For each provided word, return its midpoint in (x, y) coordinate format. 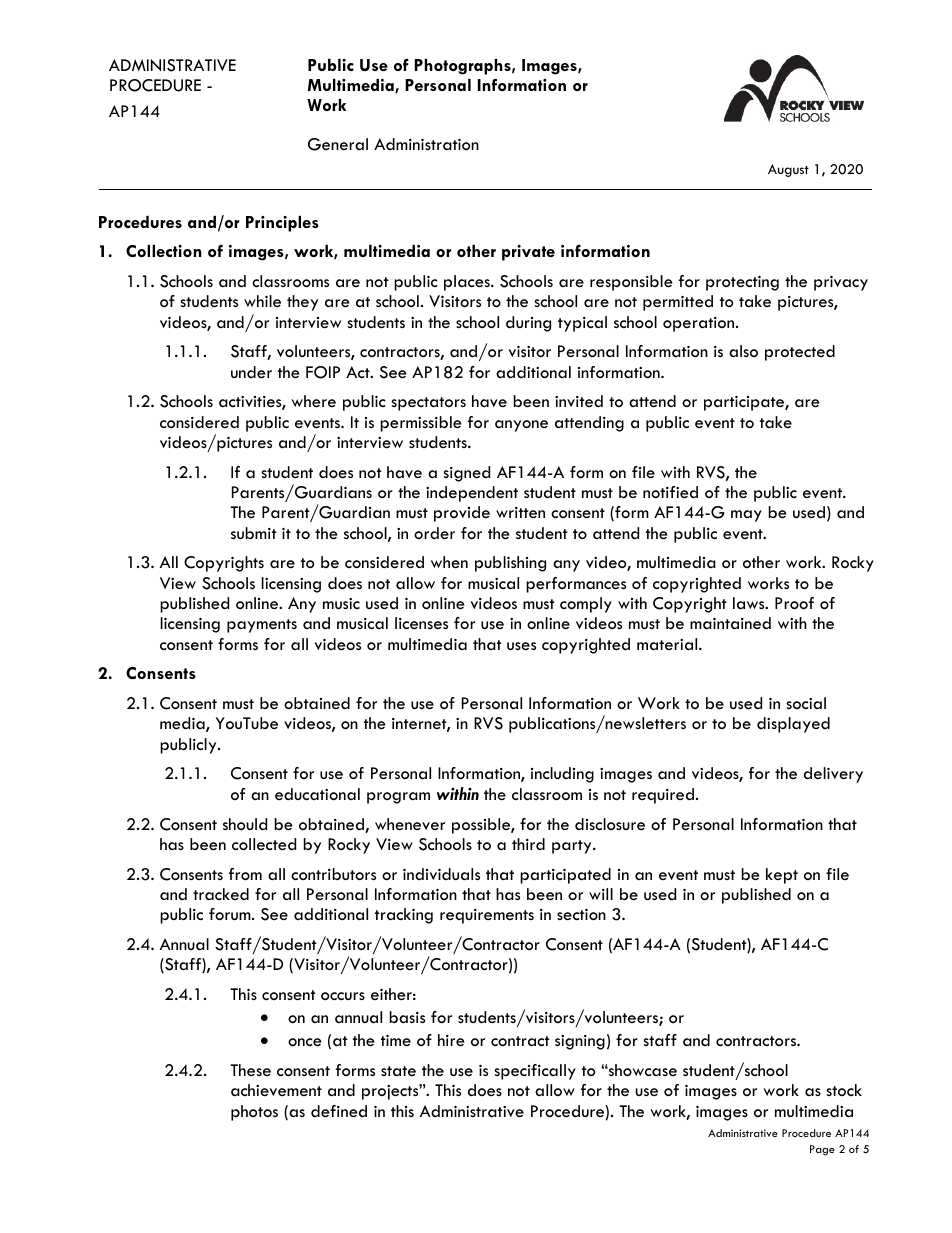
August (788, 170)
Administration (426, 144)
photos (254, 1113)
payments (262, 626)
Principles (282, 224)
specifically (535, 1072)
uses (521, 646)
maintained (730, 623)
